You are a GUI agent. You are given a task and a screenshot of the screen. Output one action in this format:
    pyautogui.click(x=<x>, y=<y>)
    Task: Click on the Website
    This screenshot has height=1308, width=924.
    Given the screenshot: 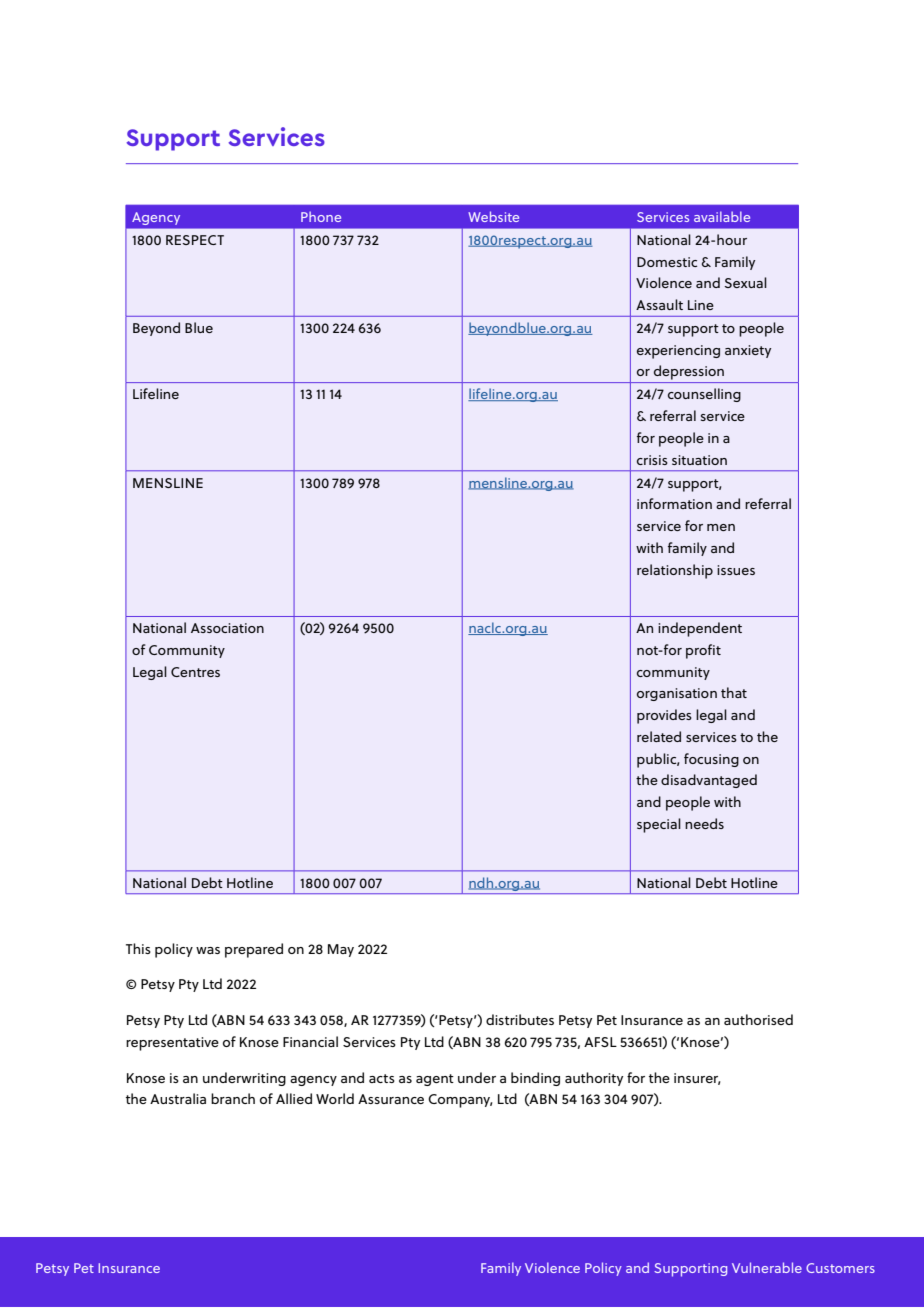 What is the action you would take?
    pyautogui.click(x=493, y=216)
